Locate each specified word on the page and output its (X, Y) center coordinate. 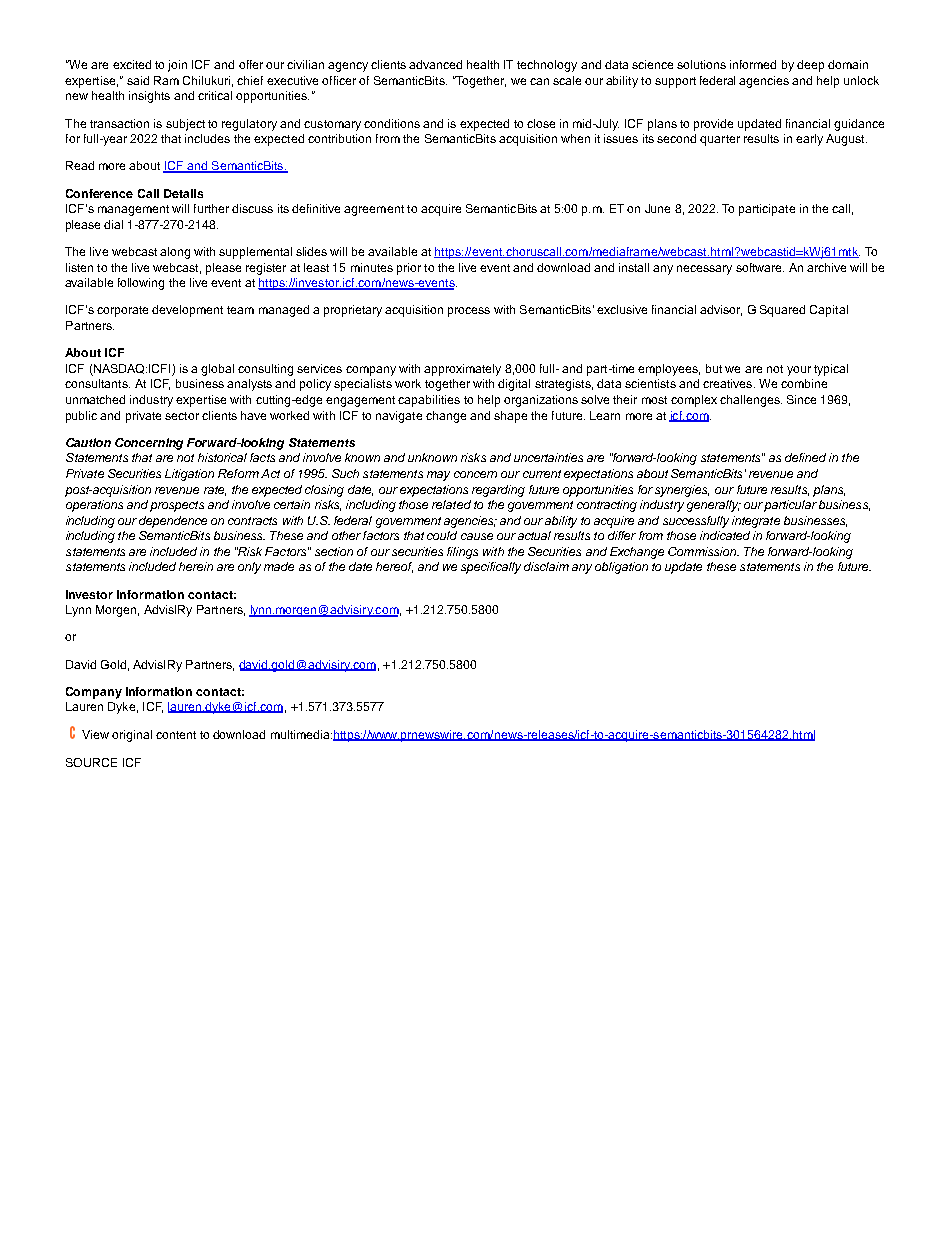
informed (753, 64)
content (176, 735)
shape (510, 417)
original (132, 736)
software (760, 267)
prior (409, 269)
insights (149, 97)
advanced (435, 64)
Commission (703, 551)
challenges (751, 401)
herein (196, 566)
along (175, 253)
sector (182, 416)
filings (462, 553)
